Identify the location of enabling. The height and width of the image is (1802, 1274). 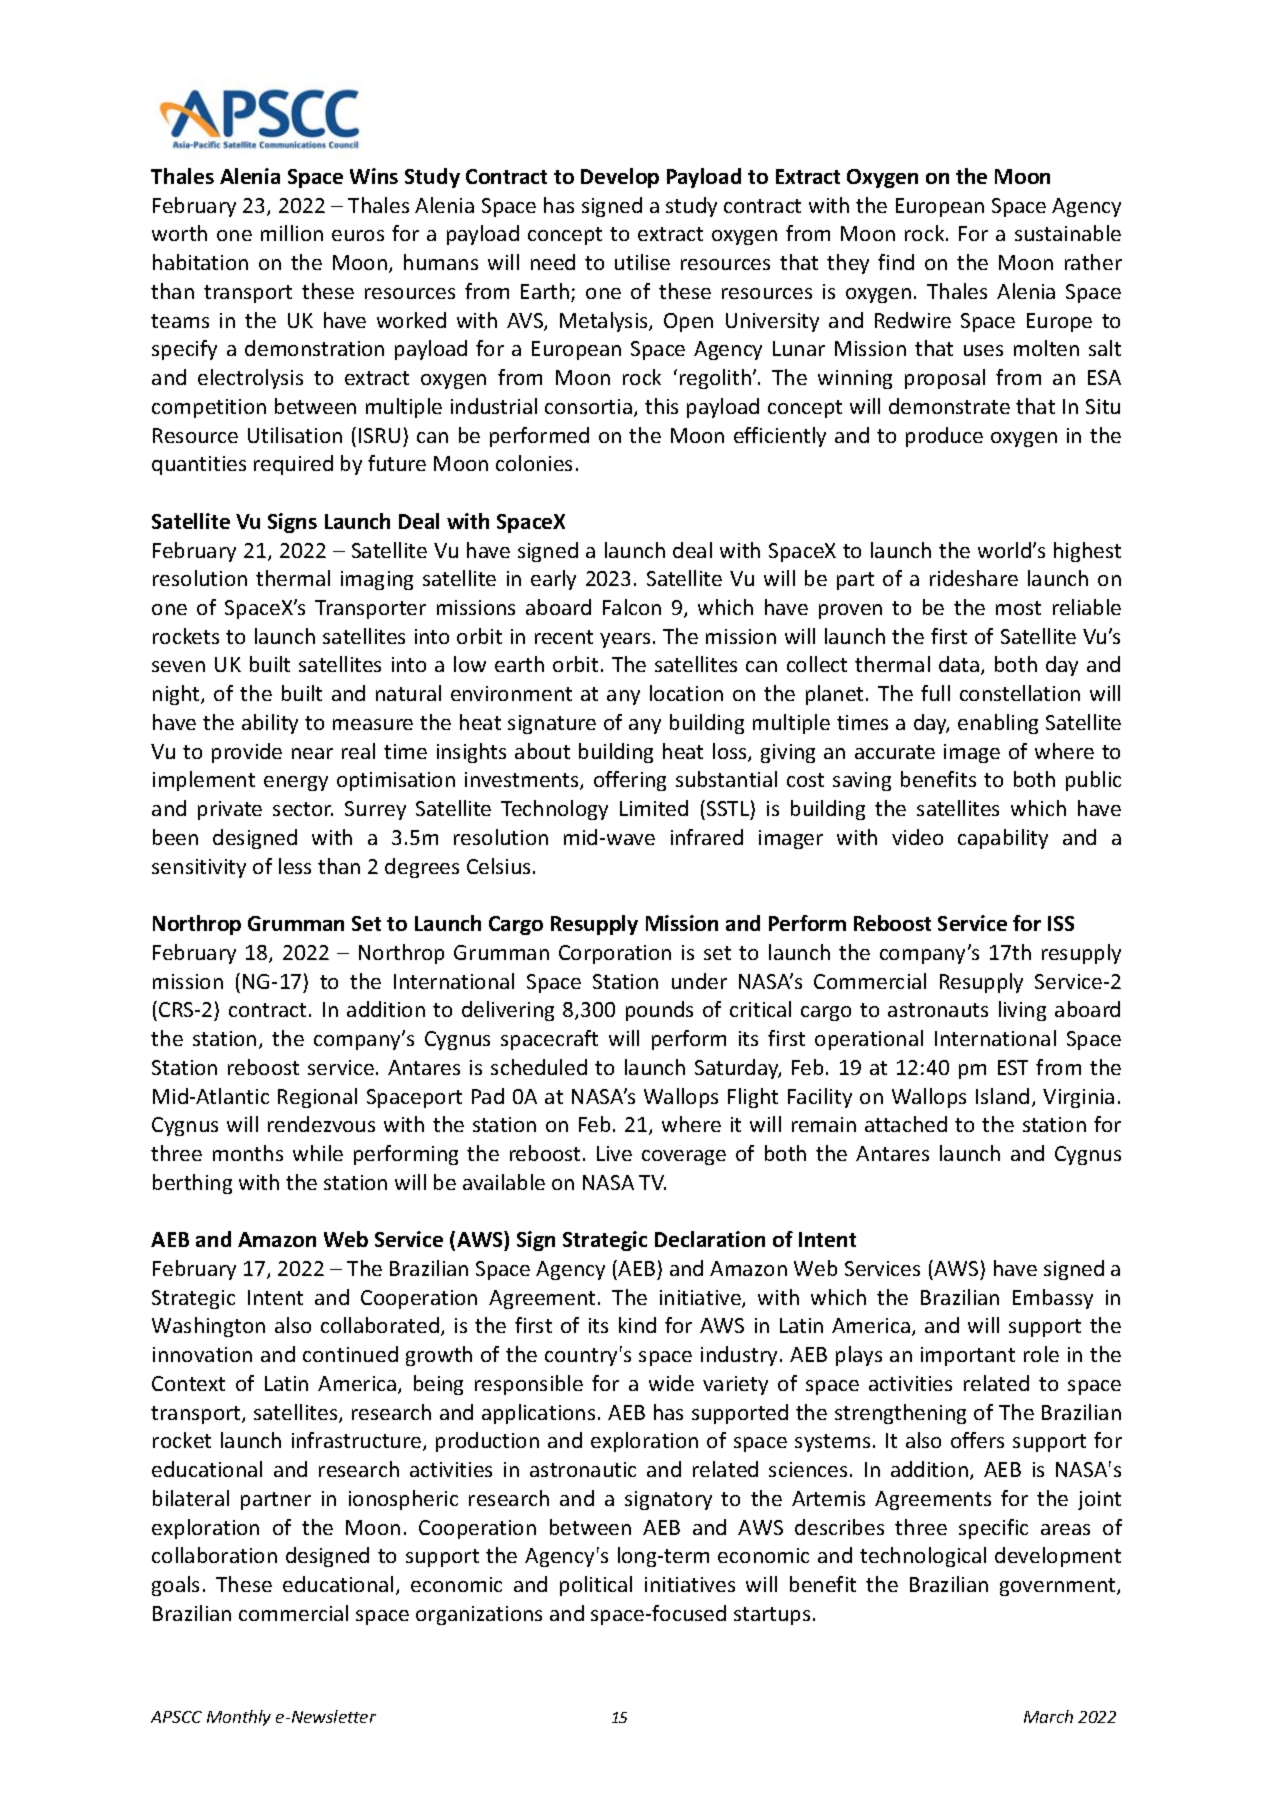
(998, 724).
